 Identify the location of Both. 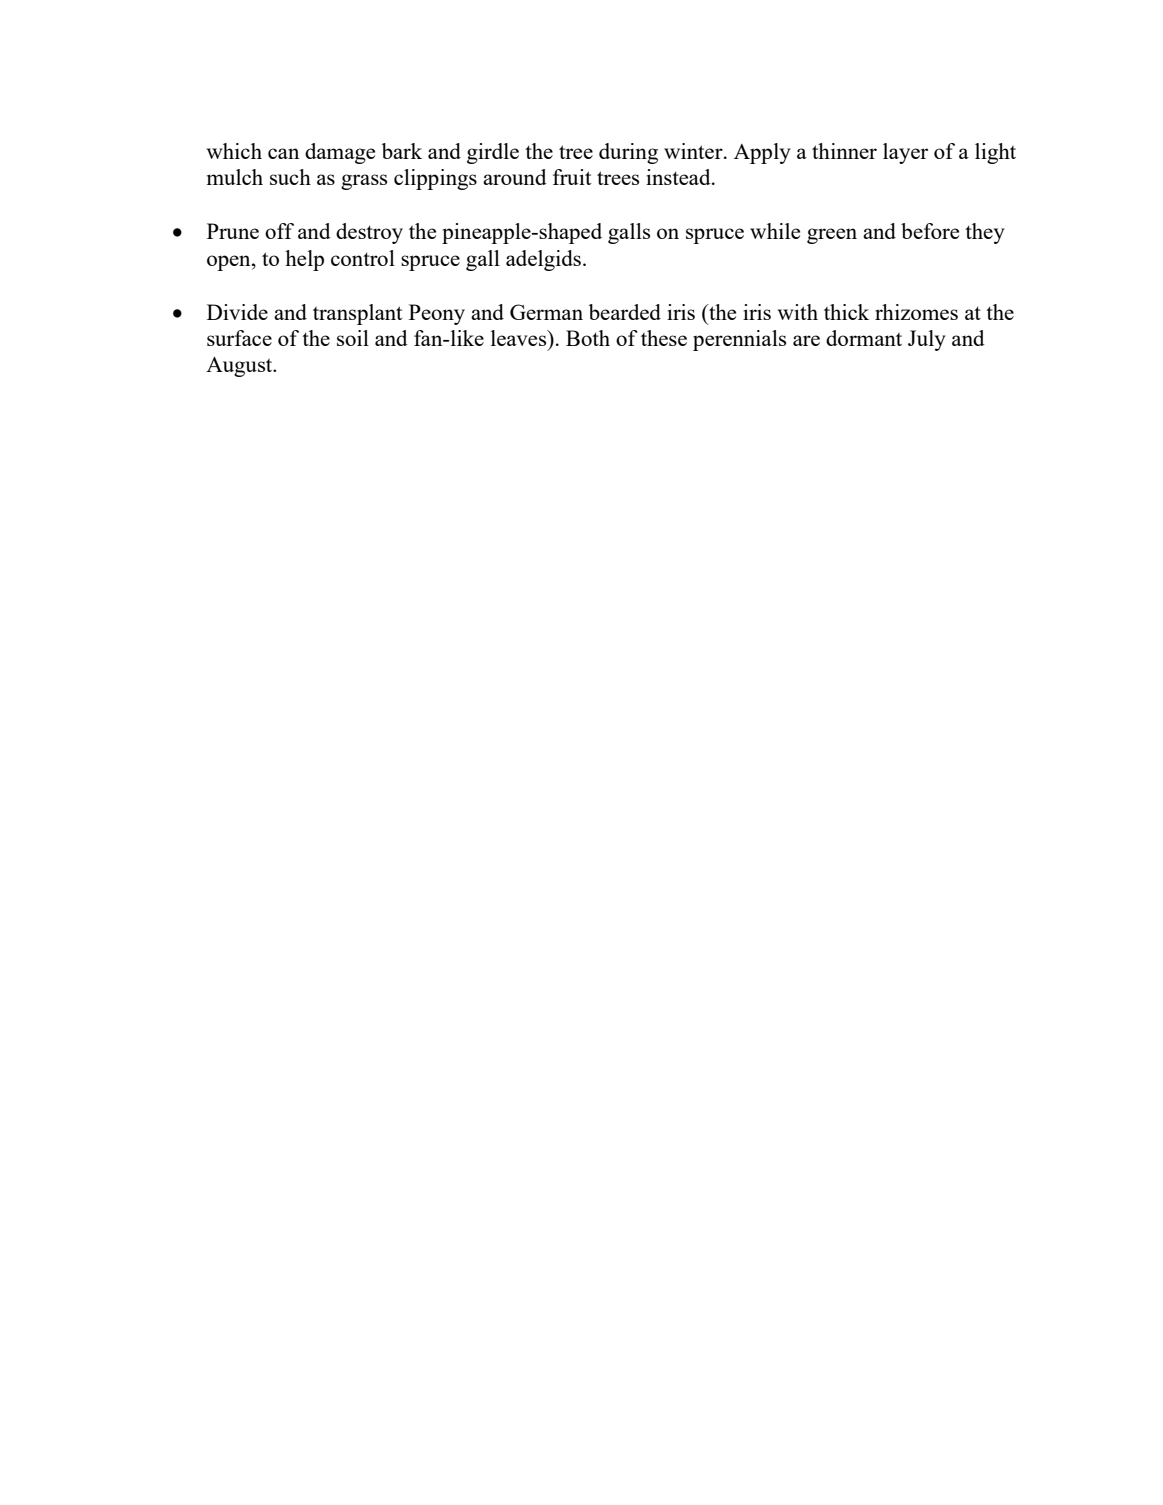
(588, 338).
